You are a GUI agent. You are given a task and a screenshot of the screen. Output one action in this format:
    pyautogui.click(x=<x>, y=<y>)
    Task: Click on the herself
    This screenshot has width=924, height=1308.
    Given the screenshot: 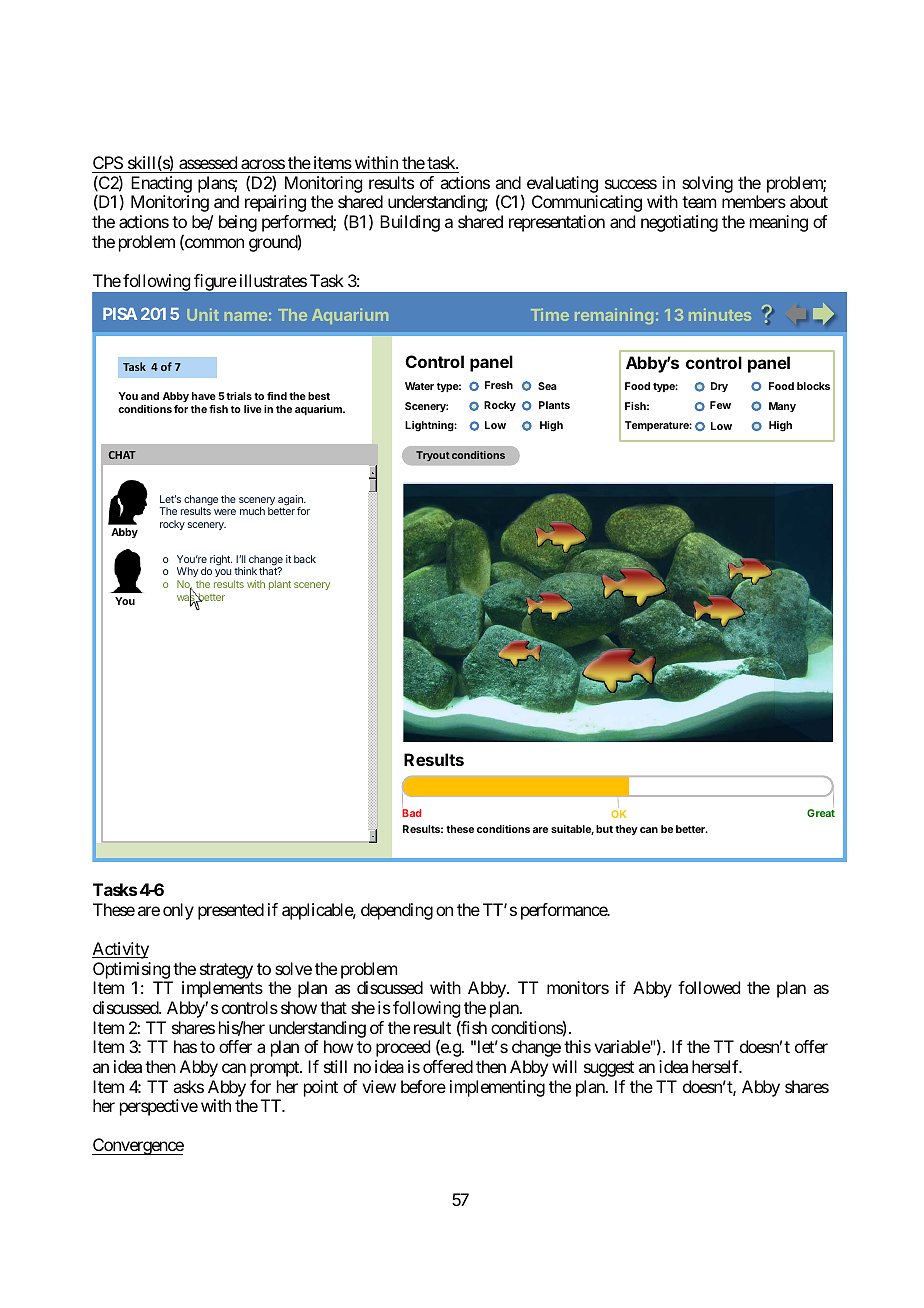 What is the action you would take?
    pyautogui.click(x=716, y=1066)
